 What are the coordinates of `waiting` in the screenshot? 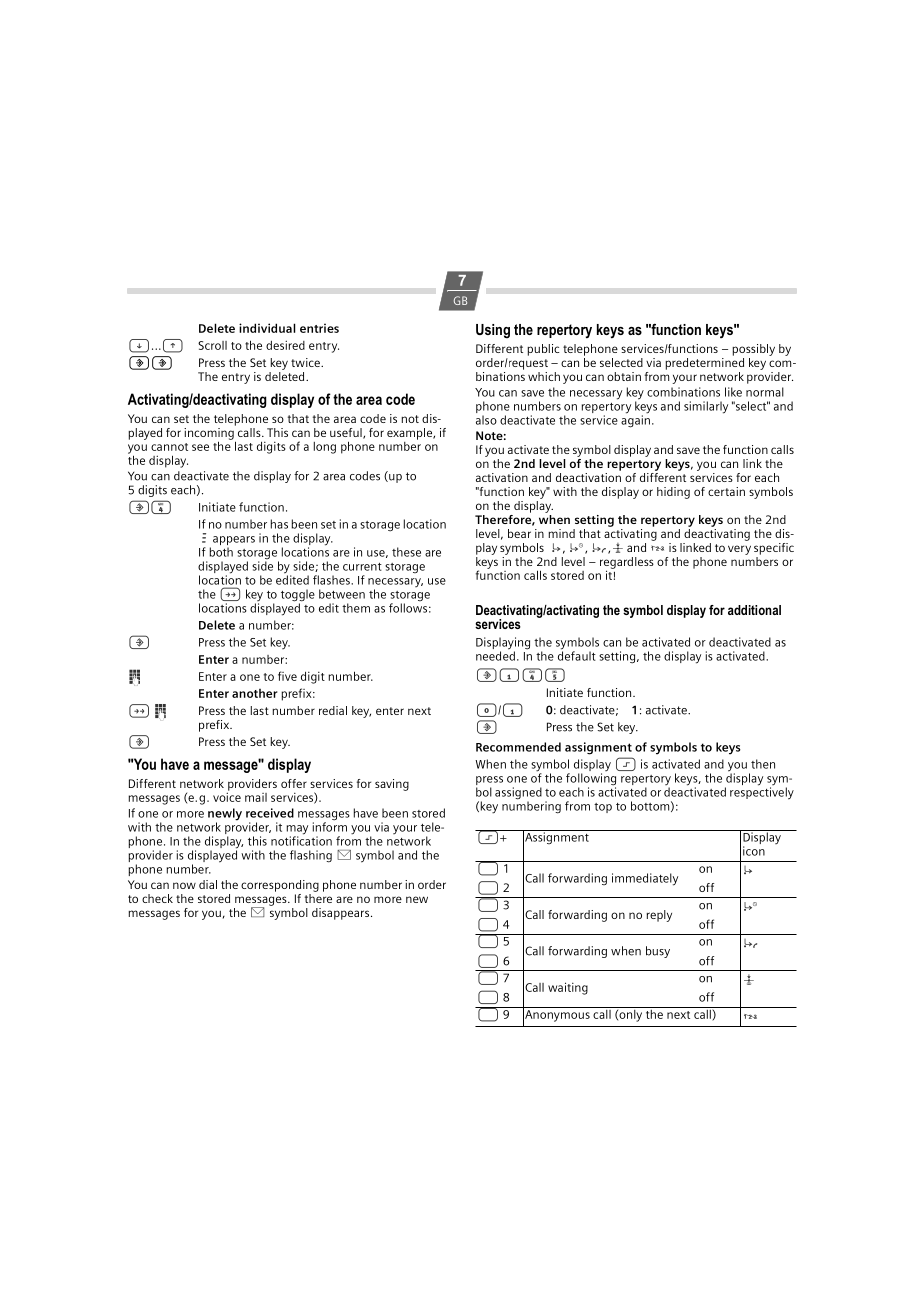 It's located at (568, 988).
